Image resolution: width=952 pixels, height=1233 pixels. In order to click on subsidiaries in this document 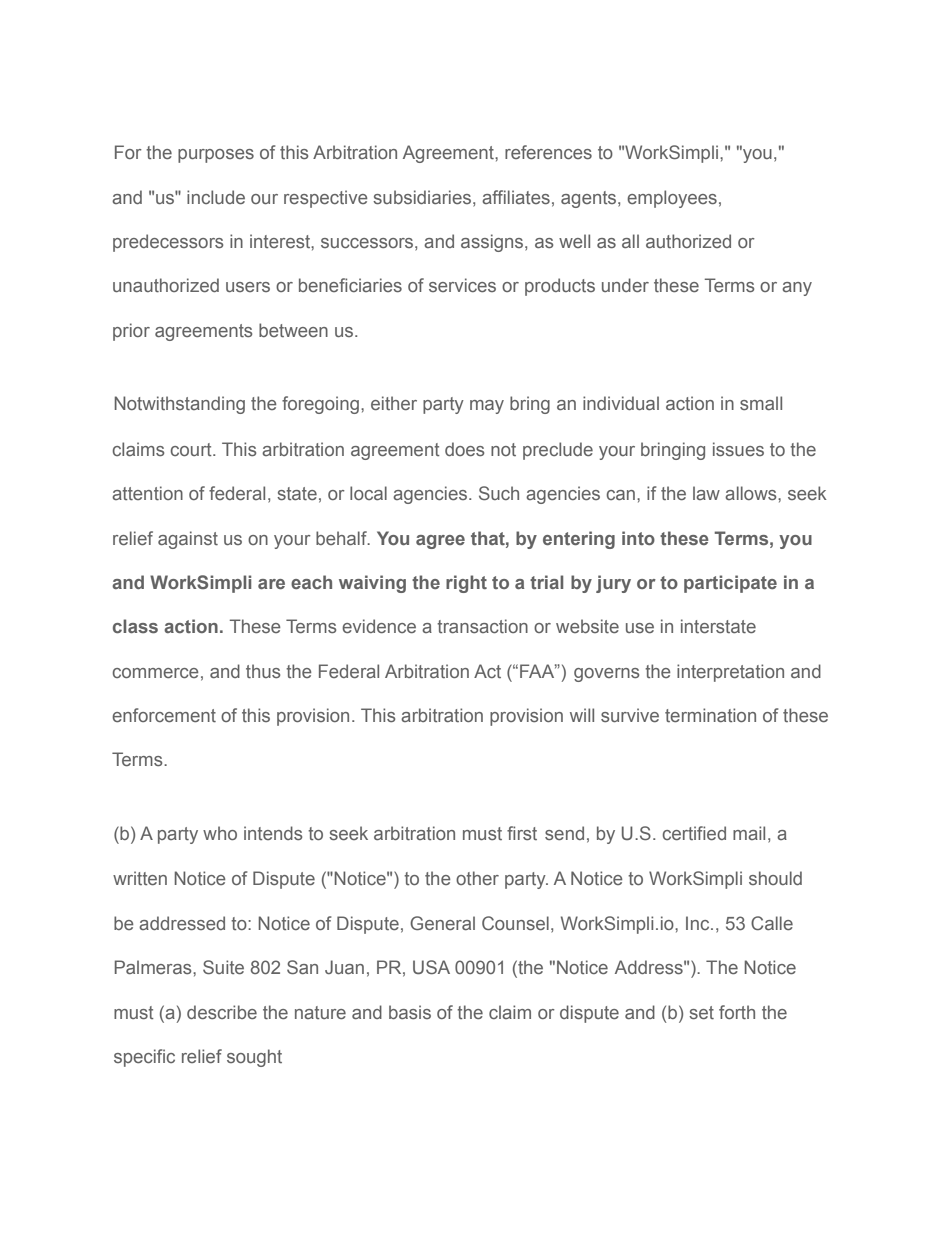, I will do `click(423, 197)`.
